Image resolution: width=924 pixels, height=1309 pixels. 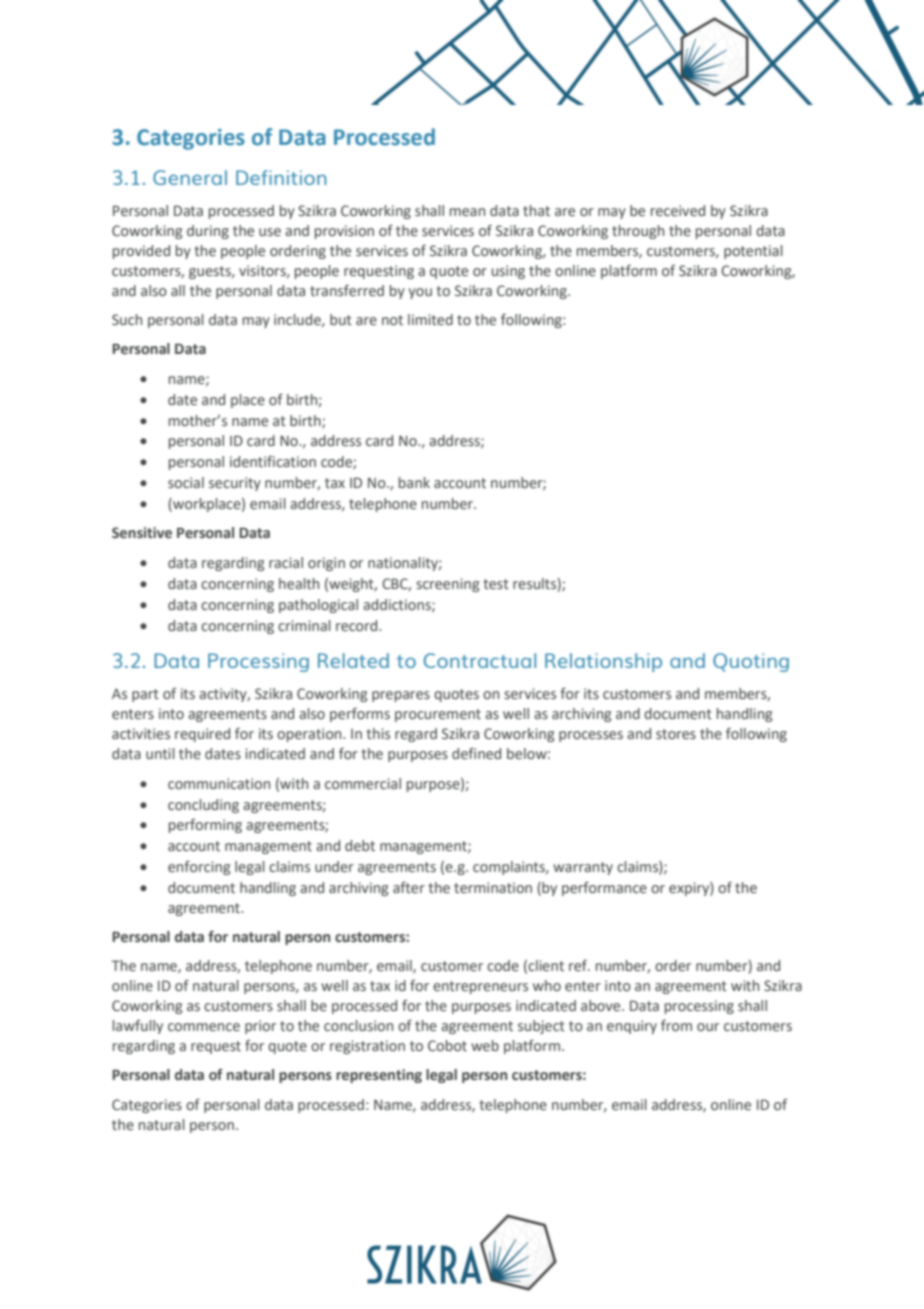 I want to click on received, so click(x=678, y=210).
